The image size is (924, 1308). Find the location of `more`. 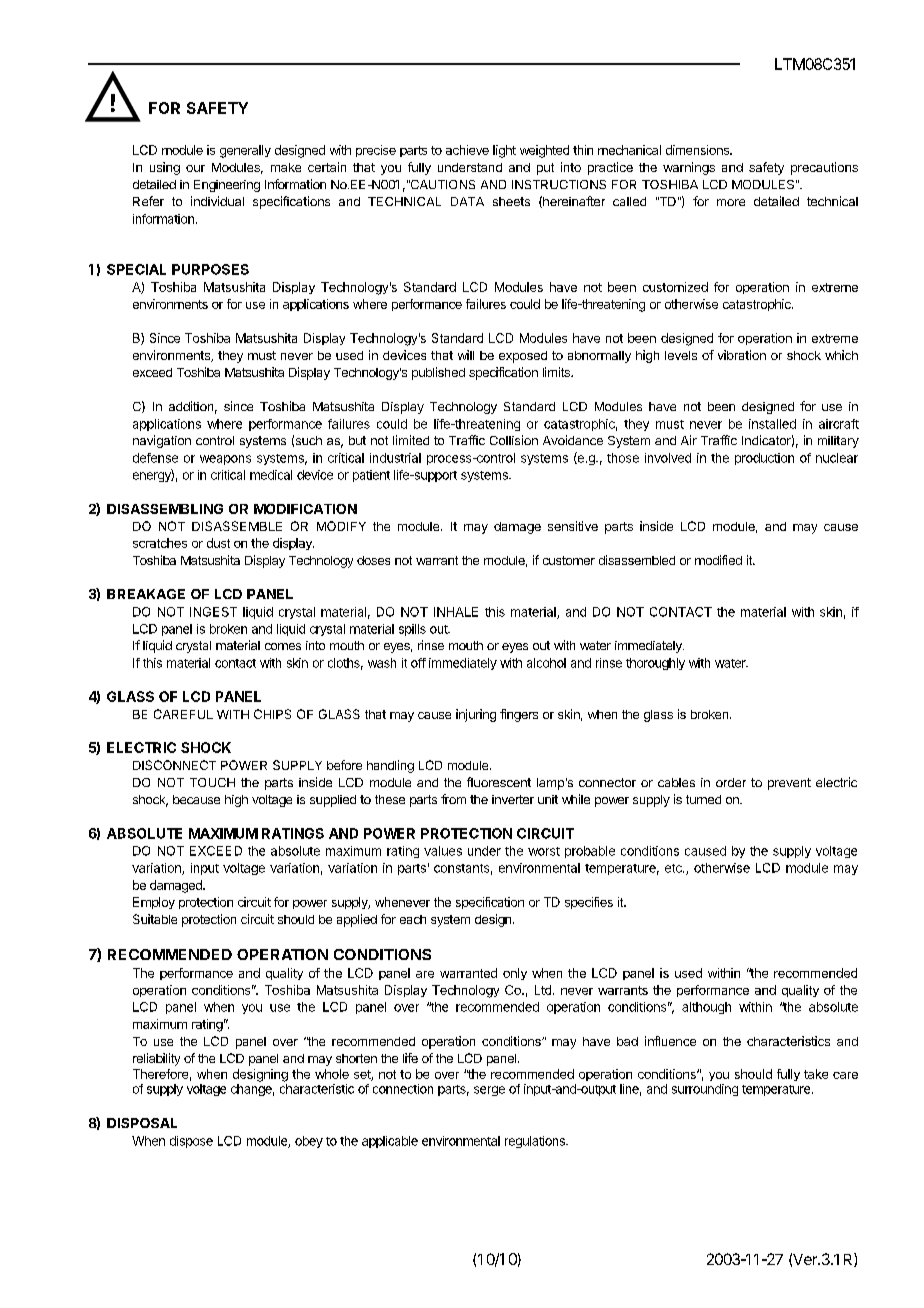

more is located at coordinates (731, 202).
